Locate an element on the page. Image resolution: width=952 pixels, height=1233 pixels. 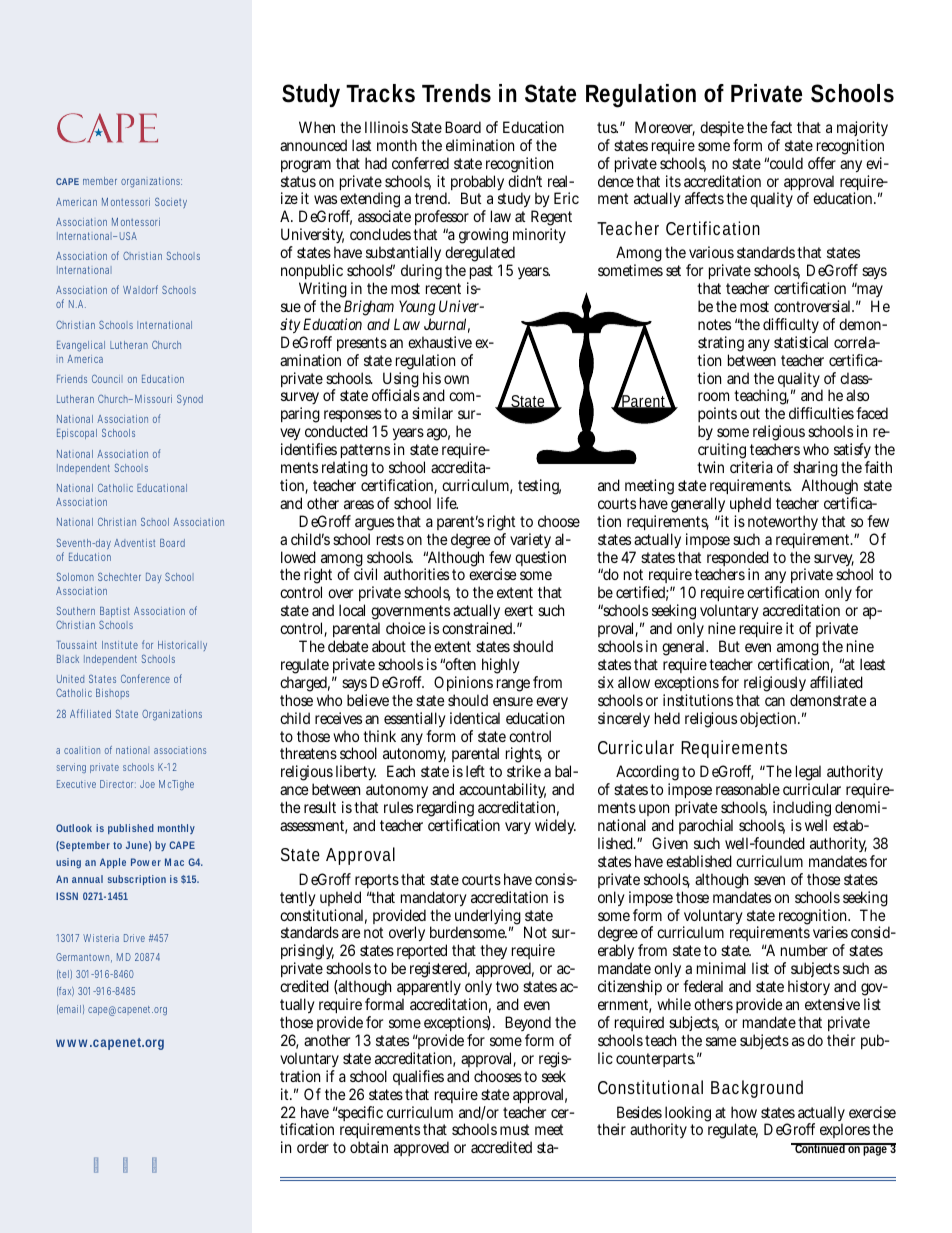
responded is located at coordinates (738, 560).
